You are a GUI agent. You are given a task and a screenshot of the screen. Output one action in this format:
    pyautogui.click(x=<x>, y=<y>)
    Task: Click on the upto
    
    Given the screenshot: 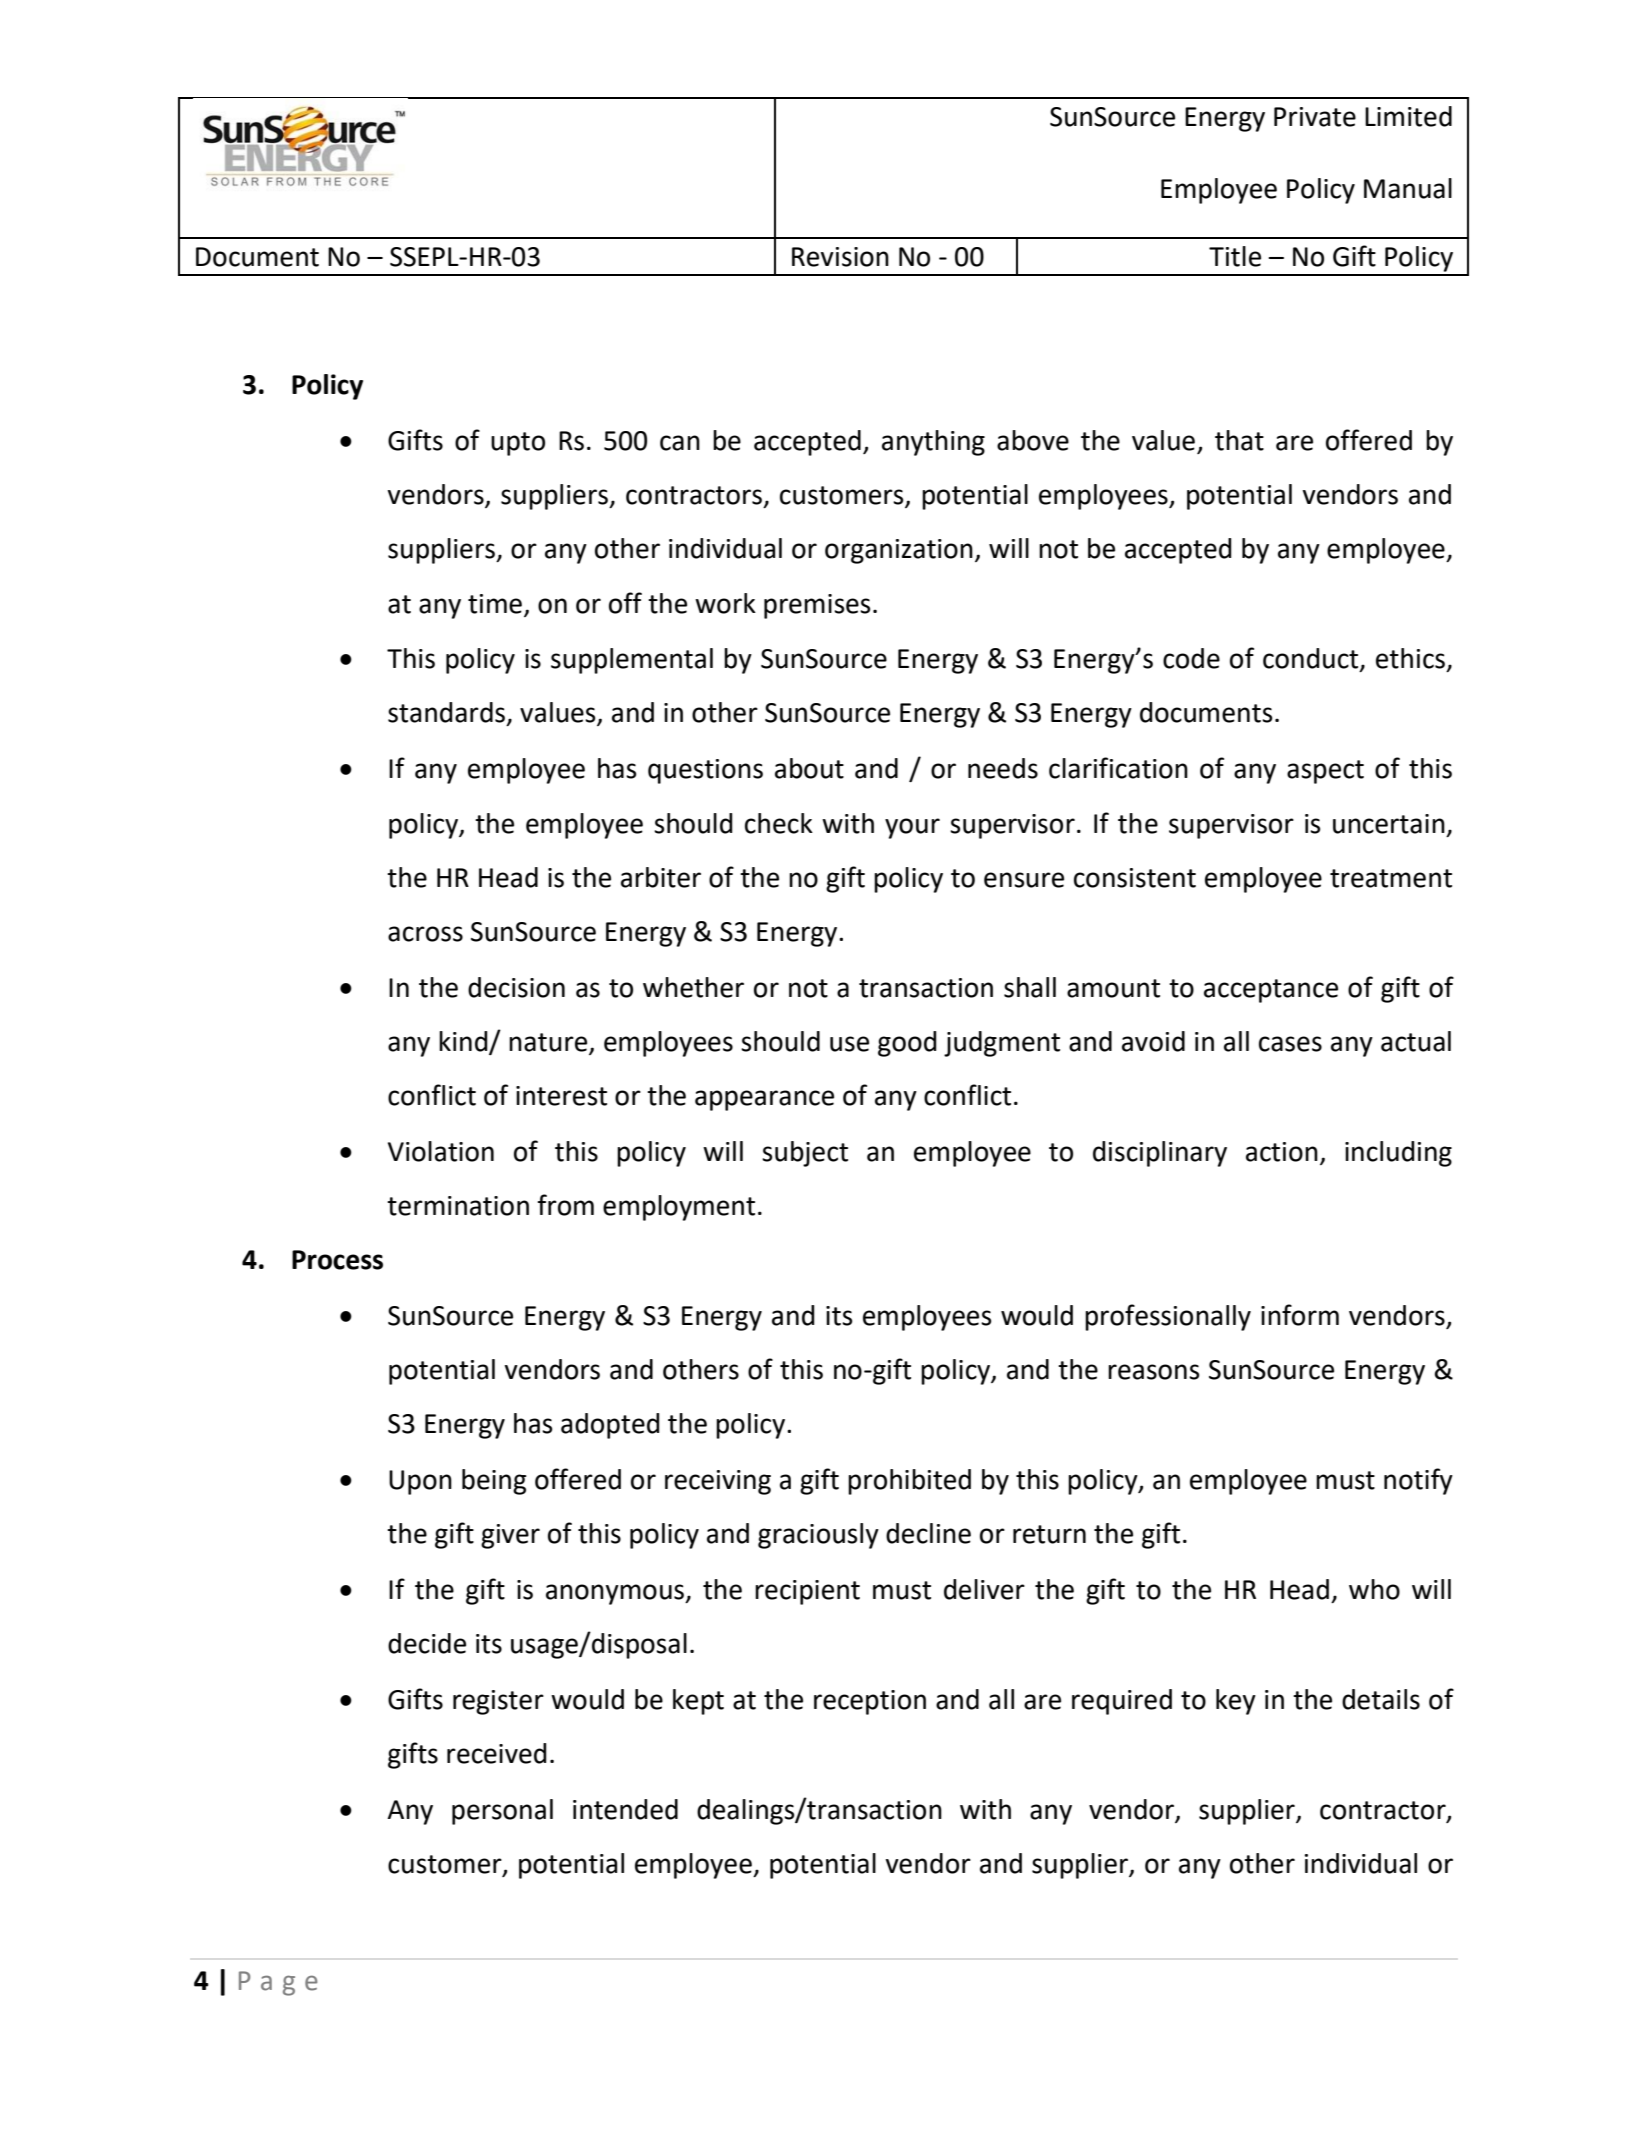 What is the action you would take?
    pyautogui.click(x=518, y=444)
